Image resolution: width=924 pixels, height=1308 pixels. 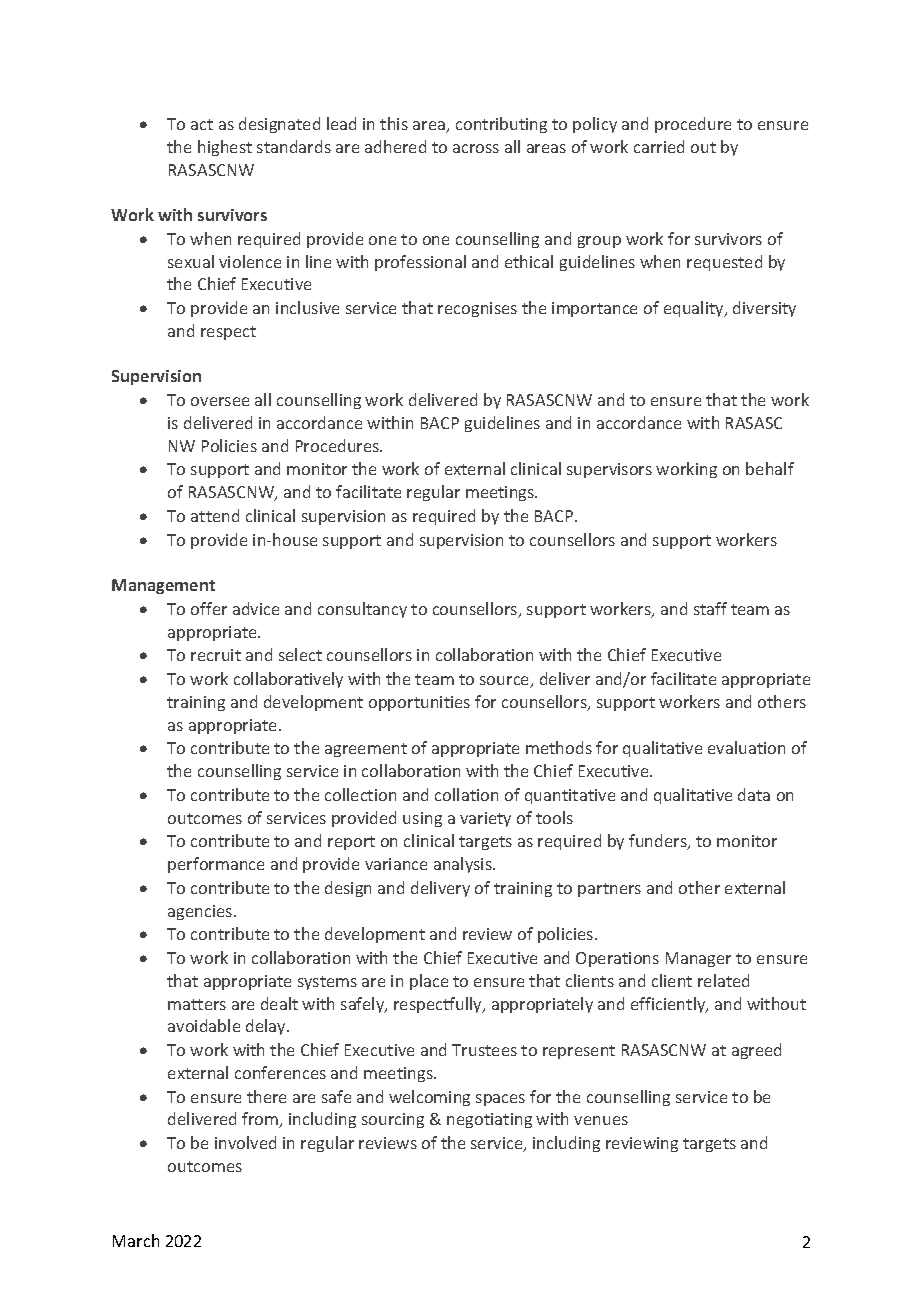 What do you see at coordinates (476, 148) in the screenshot?
I see `across` at bounding box center [476, 148].
